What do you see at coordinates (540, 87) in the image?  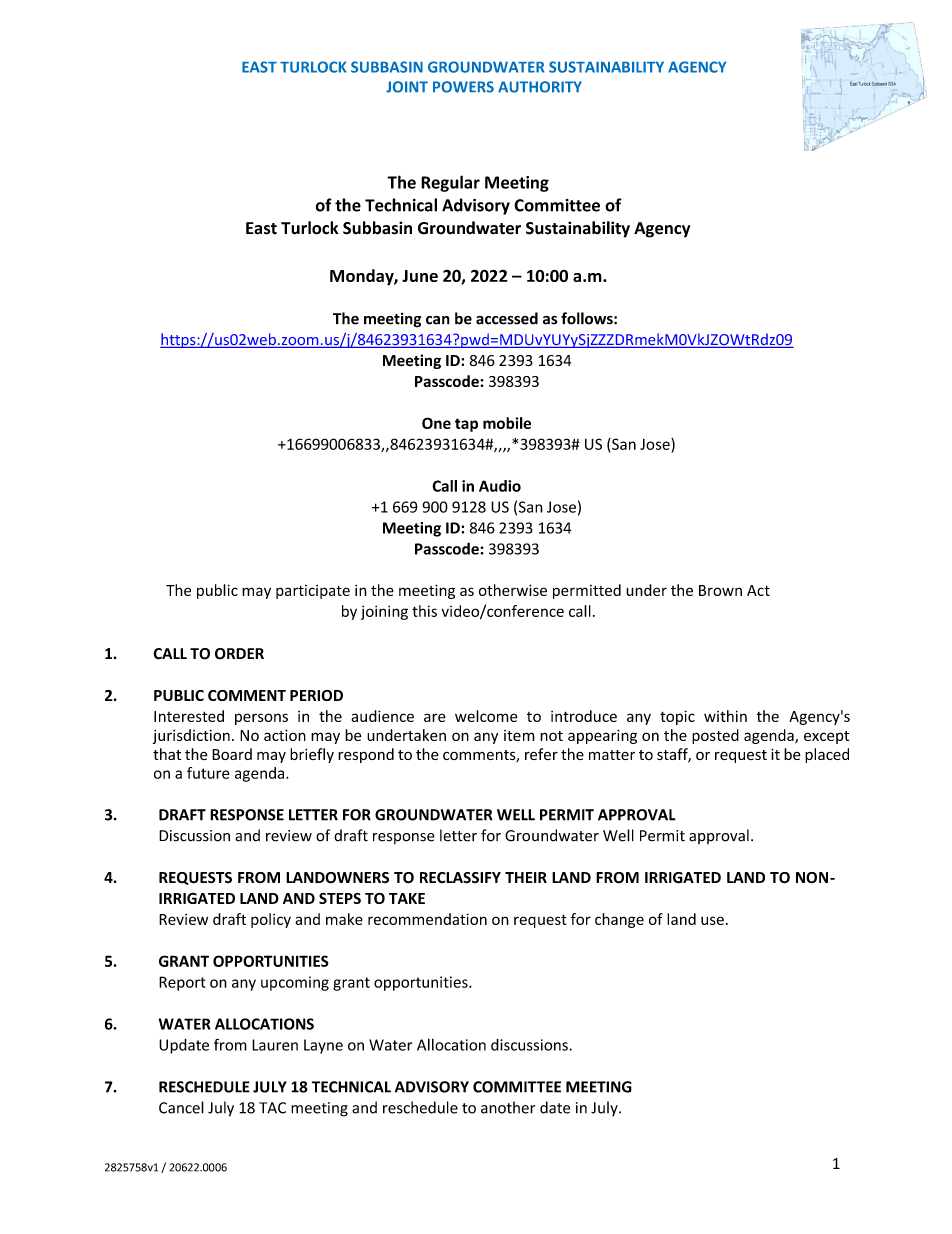 I see `AUTHORITY` at bounding box center [540, 87].
